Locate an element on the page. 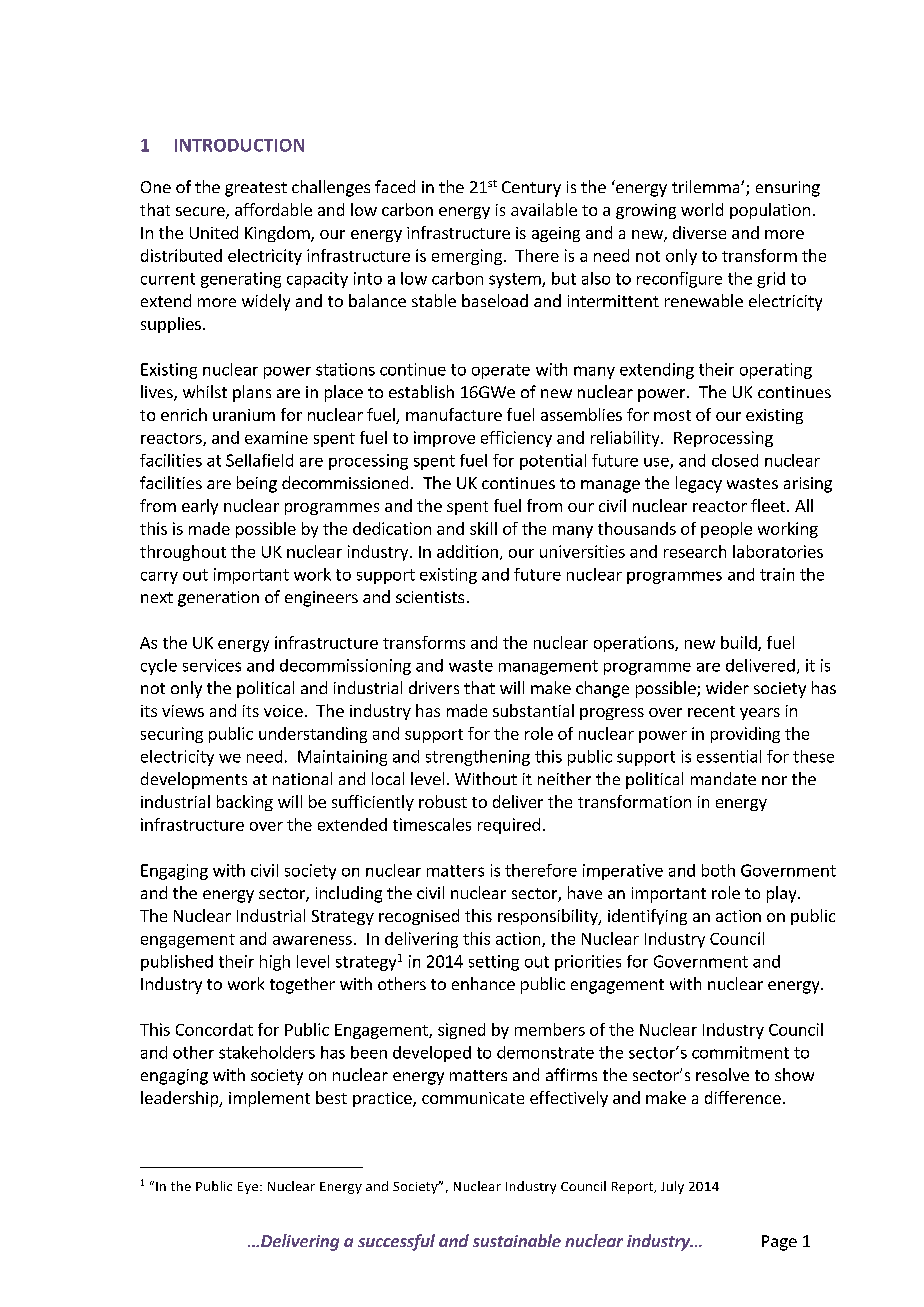  Century is located at coordinates (531, 189).
